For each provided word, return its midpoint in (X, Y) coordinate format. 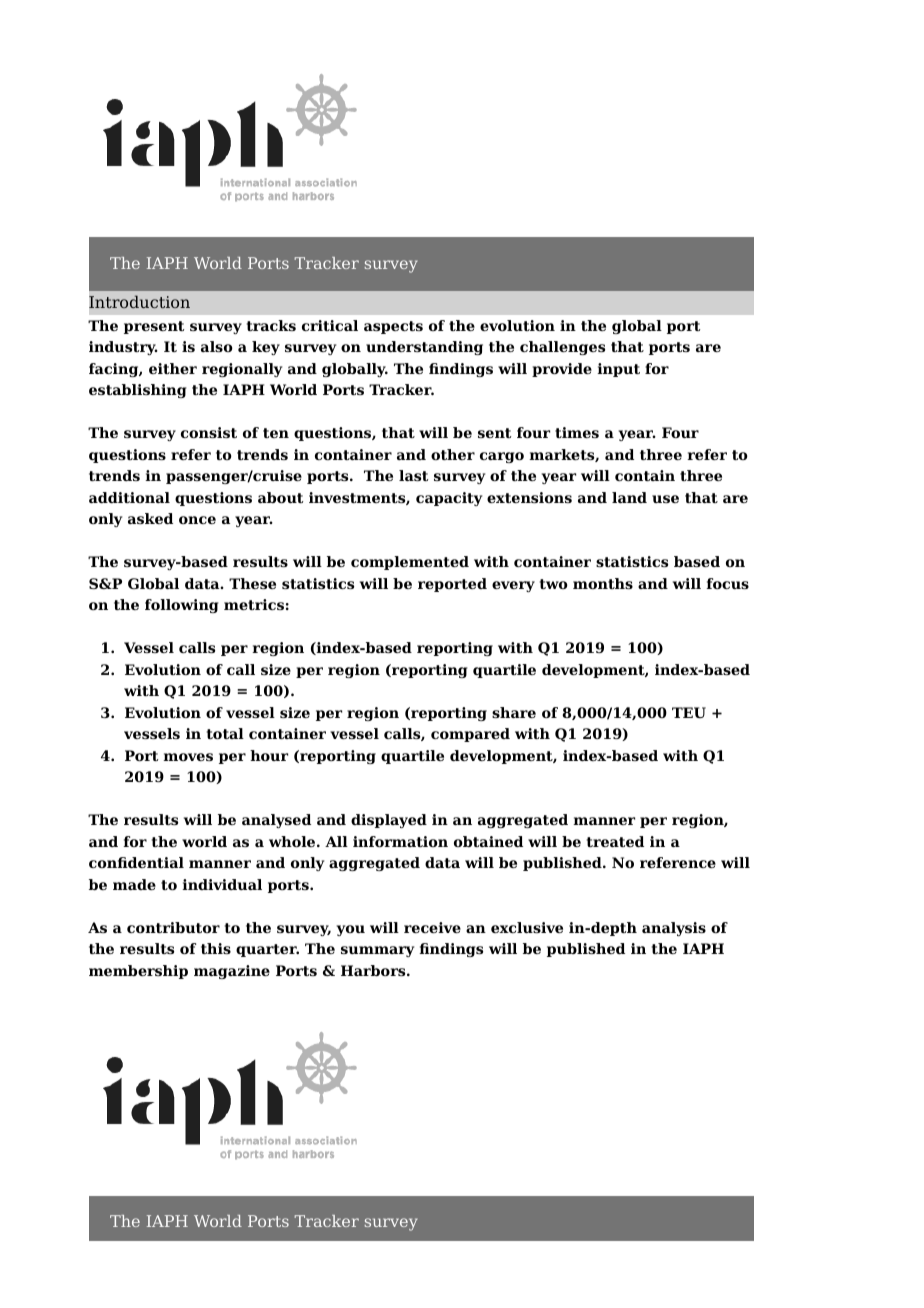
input (618, 370)
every (513, 586)
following (182, 606)
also (217, 346)
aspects (393, 327)
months (603, 583)
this (216, 948)
